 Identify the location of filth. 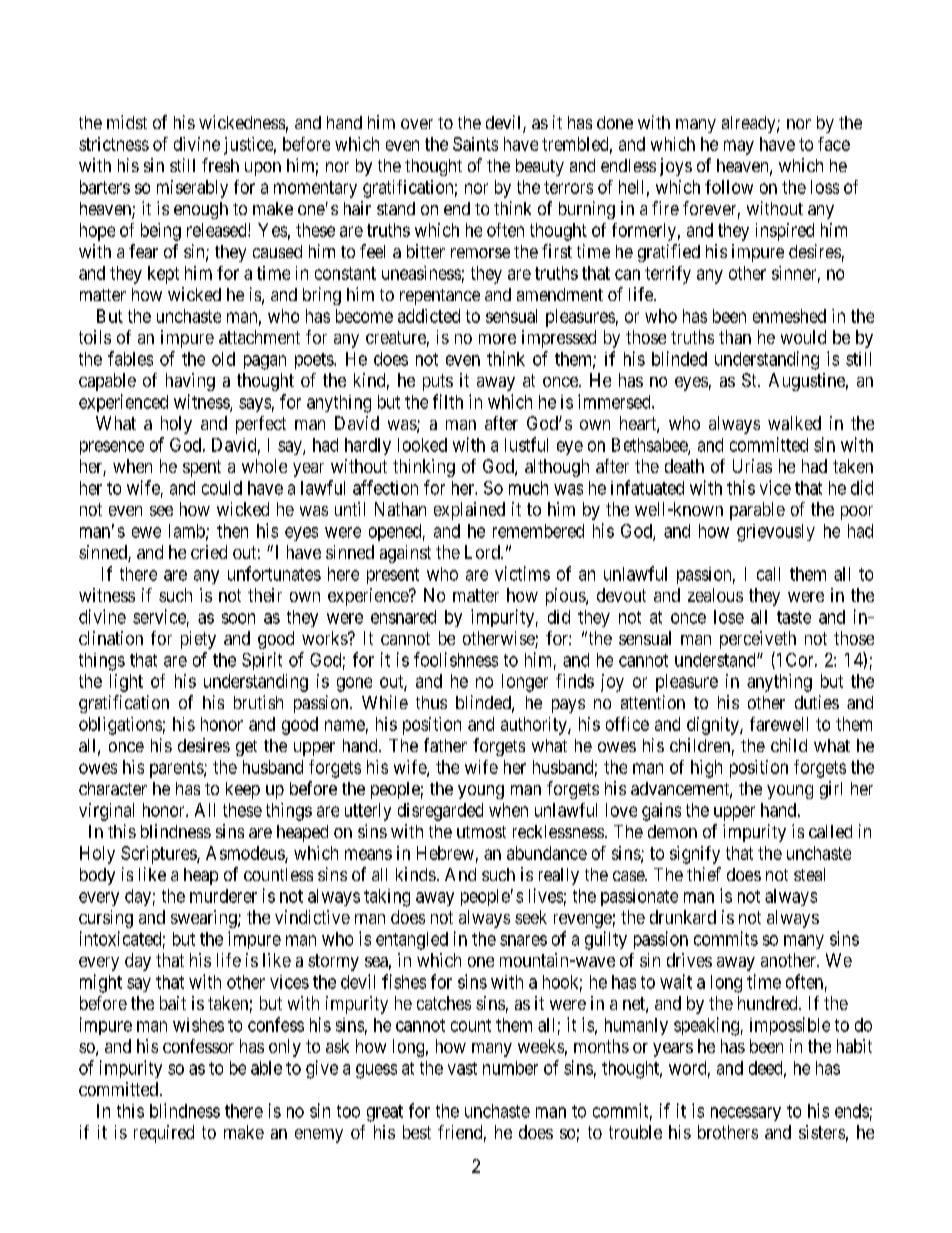
(448, 401).
